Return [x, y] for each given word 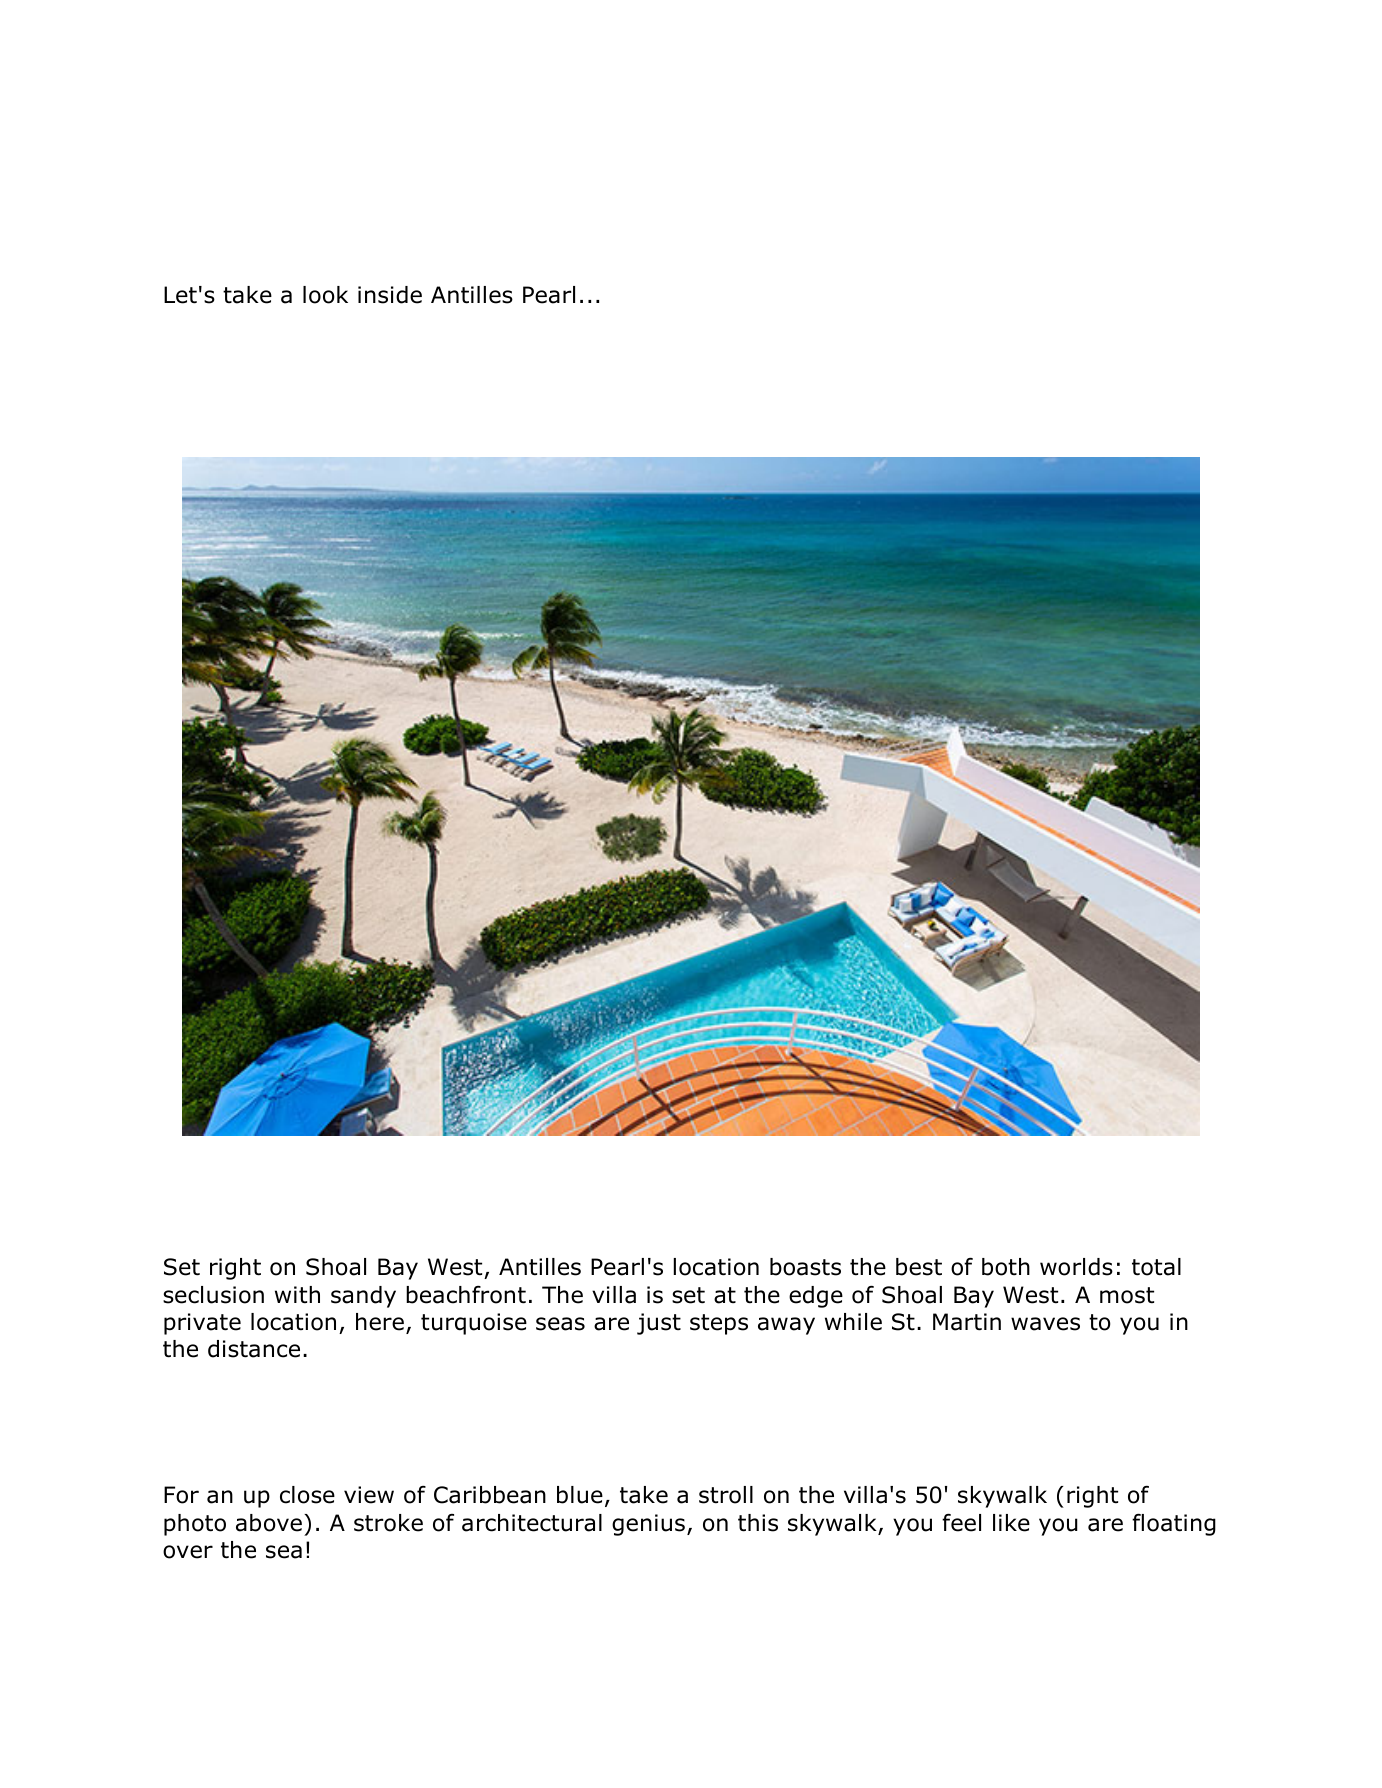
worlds [1076, 1267]
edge [816, 1297]
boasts [805, 1267]
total [1156, 1267]
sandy [363, 1297]
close [307, 1495]
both [1006, 1267]
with [297, 1295]
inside [390, 295]
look [325, 295]
